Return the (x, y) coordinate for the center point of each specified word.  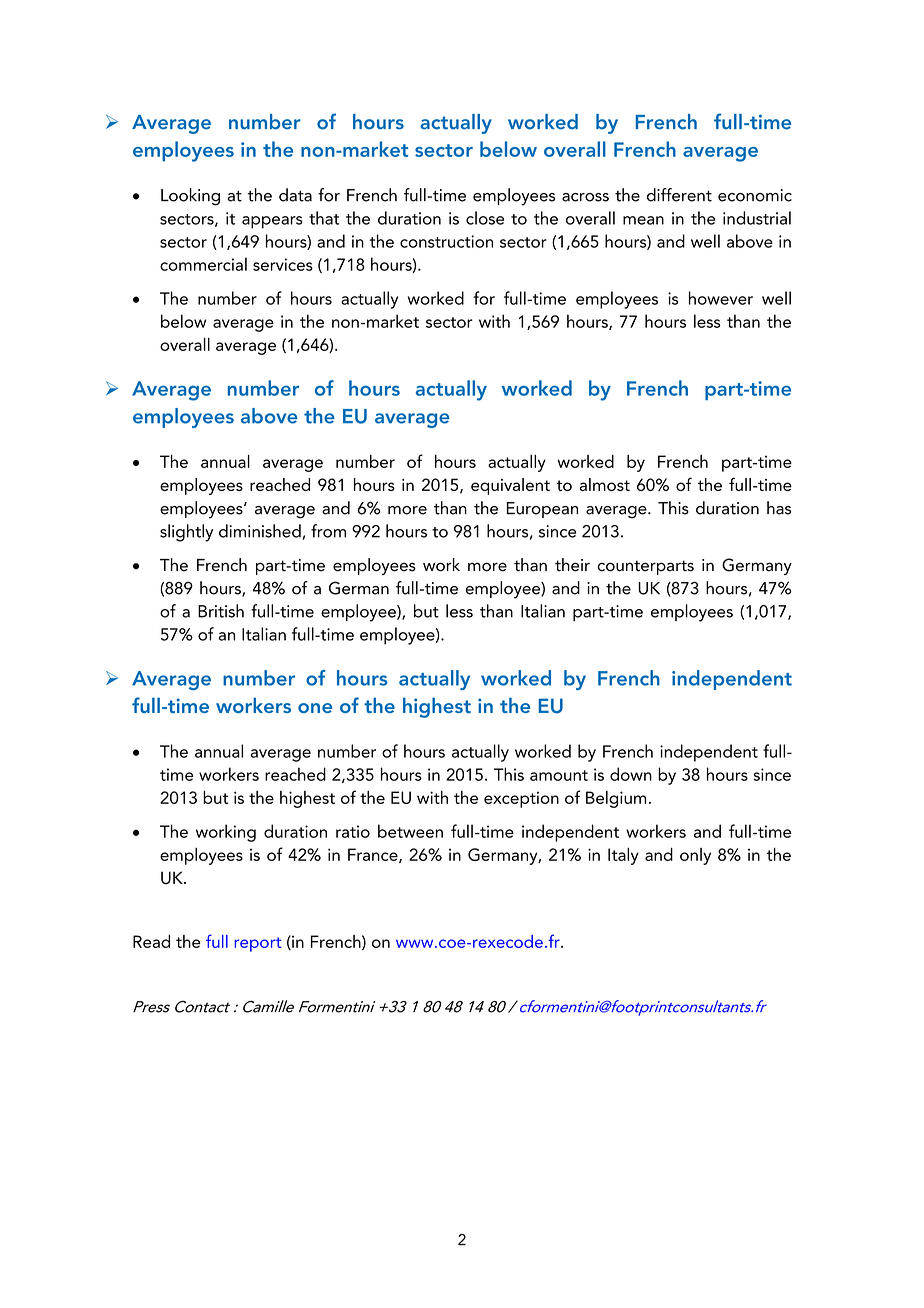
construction (446, 241)
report (257, 944)
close (485, 218)
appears (272, 222)
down (631, 774)
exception (521, 799)
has (779, 508)
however (721, 298)
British (221, 611)
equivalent (510, 486)
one (315, 708)
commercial (203, 264)
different (679, 195)
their (572, 565)
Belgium (616, 799)
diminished (261, 532)
